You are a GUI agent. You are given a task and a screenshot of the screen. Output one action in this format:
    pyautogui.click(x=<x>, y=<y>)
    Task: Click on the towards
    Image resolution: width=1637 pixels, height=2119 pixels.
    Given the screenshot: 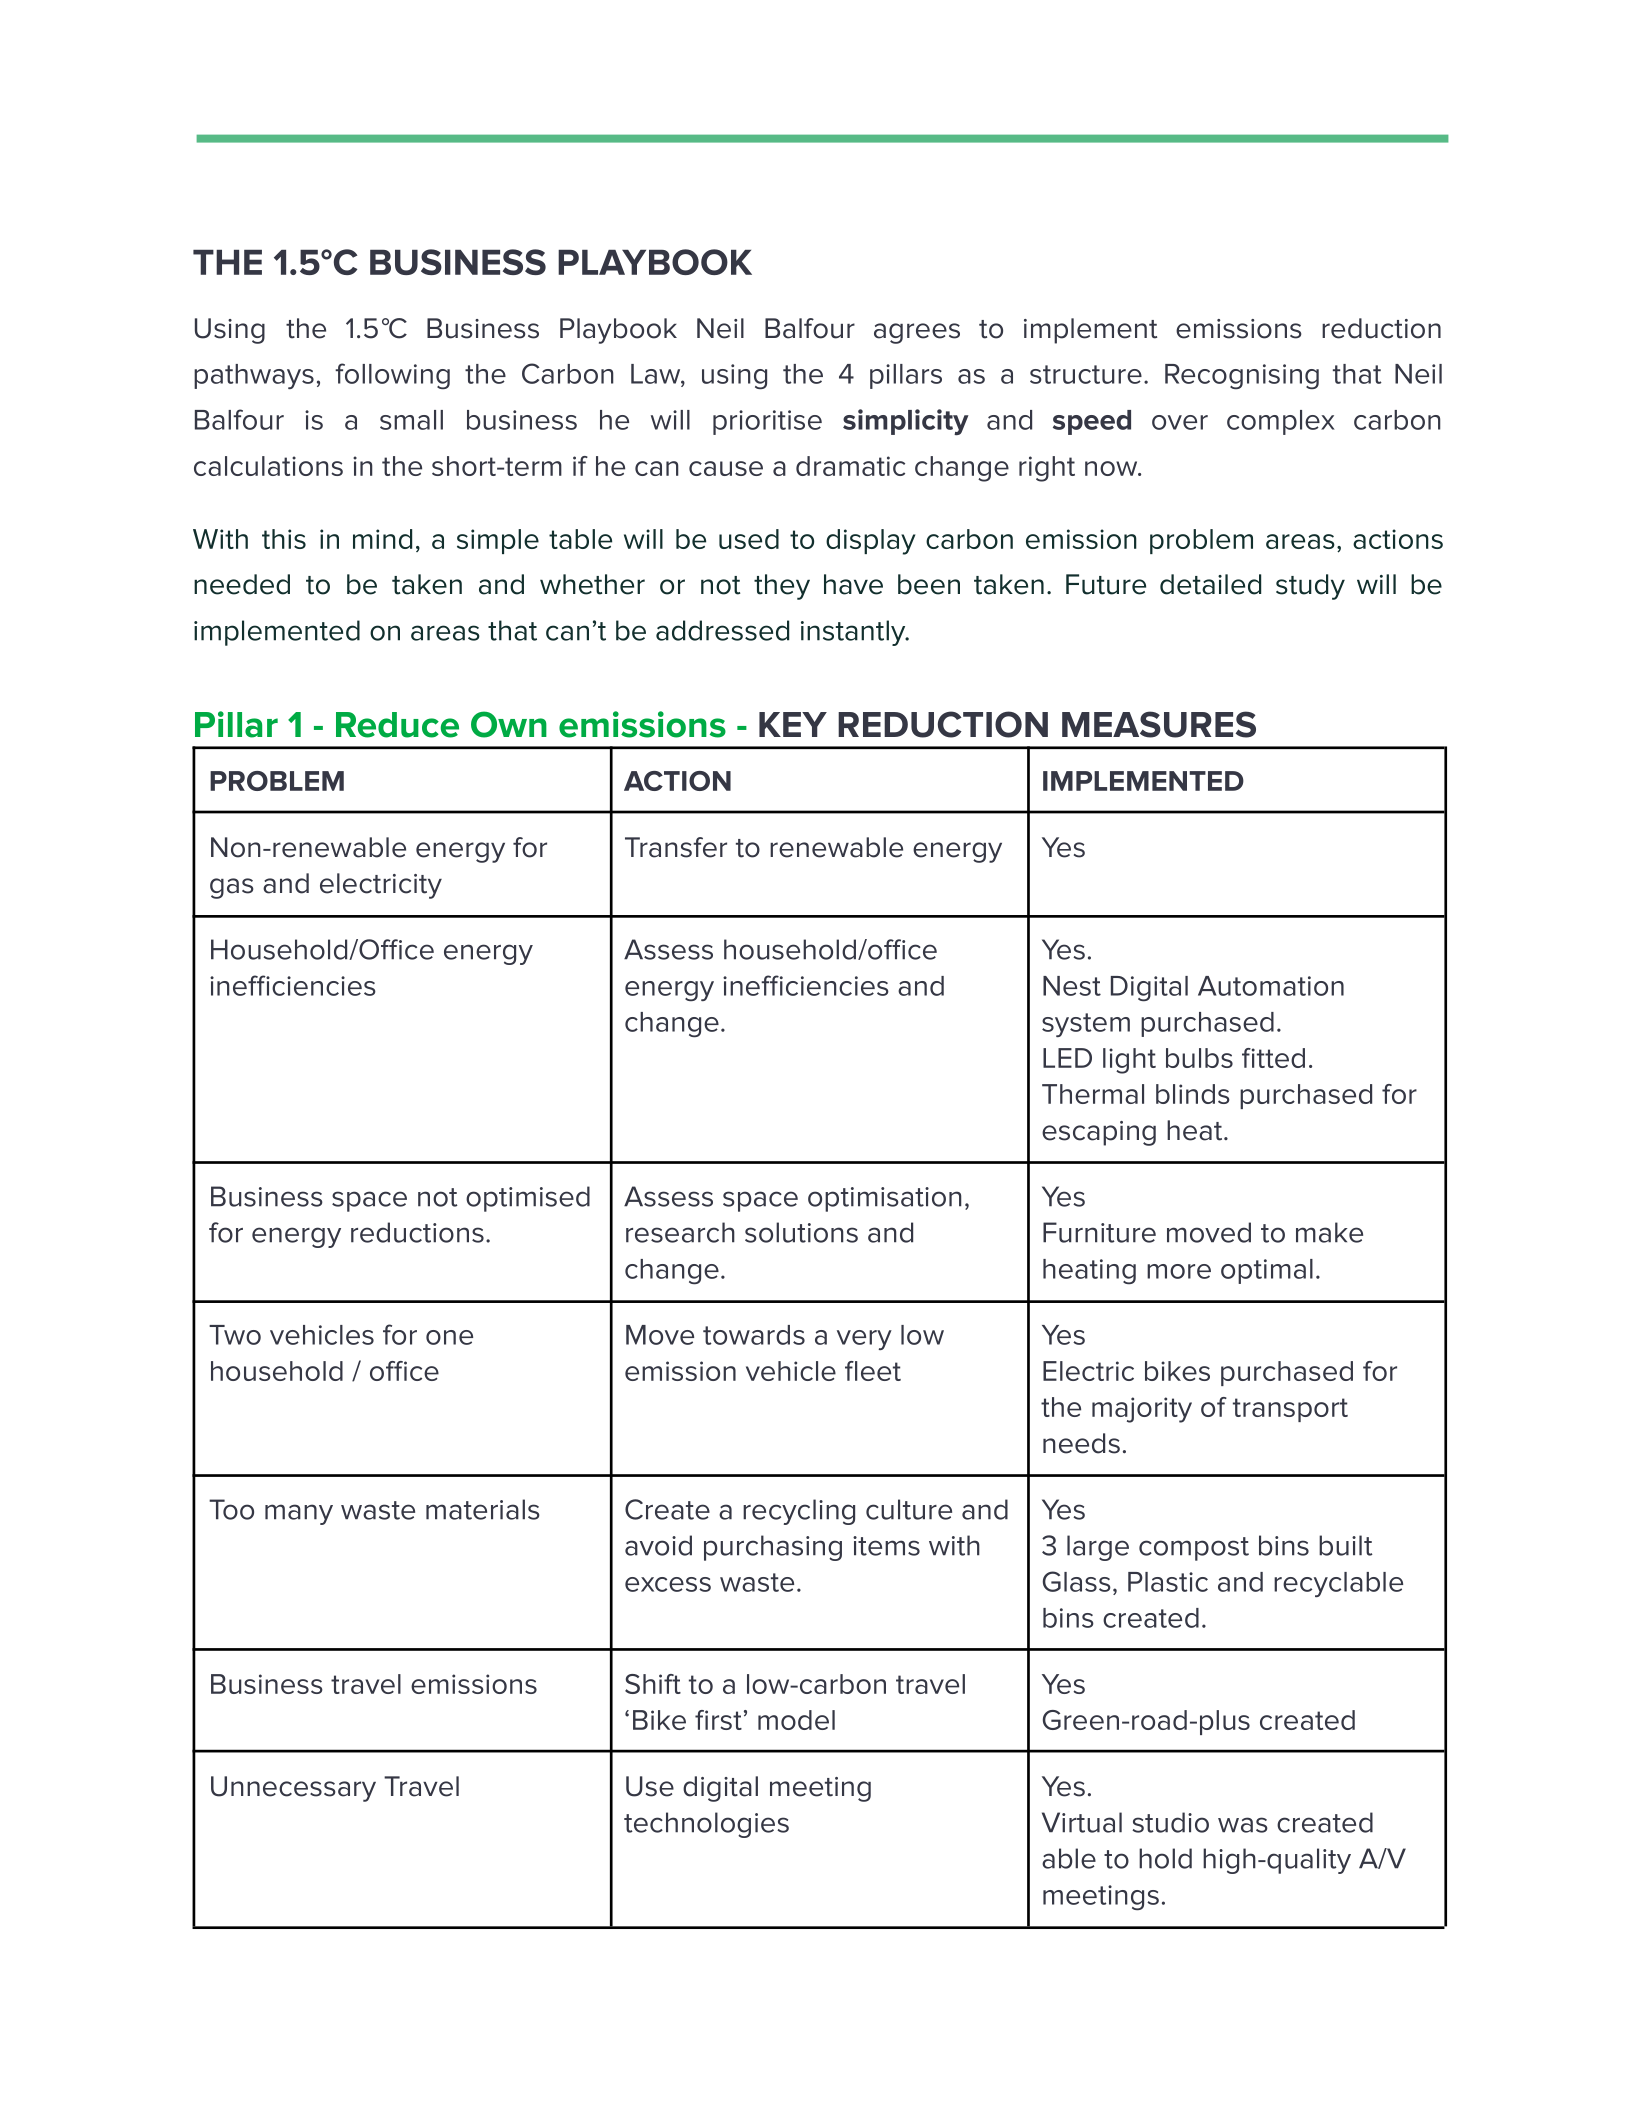 What is the action you would take?
    pyautogui.click(x=754, y=1335)
